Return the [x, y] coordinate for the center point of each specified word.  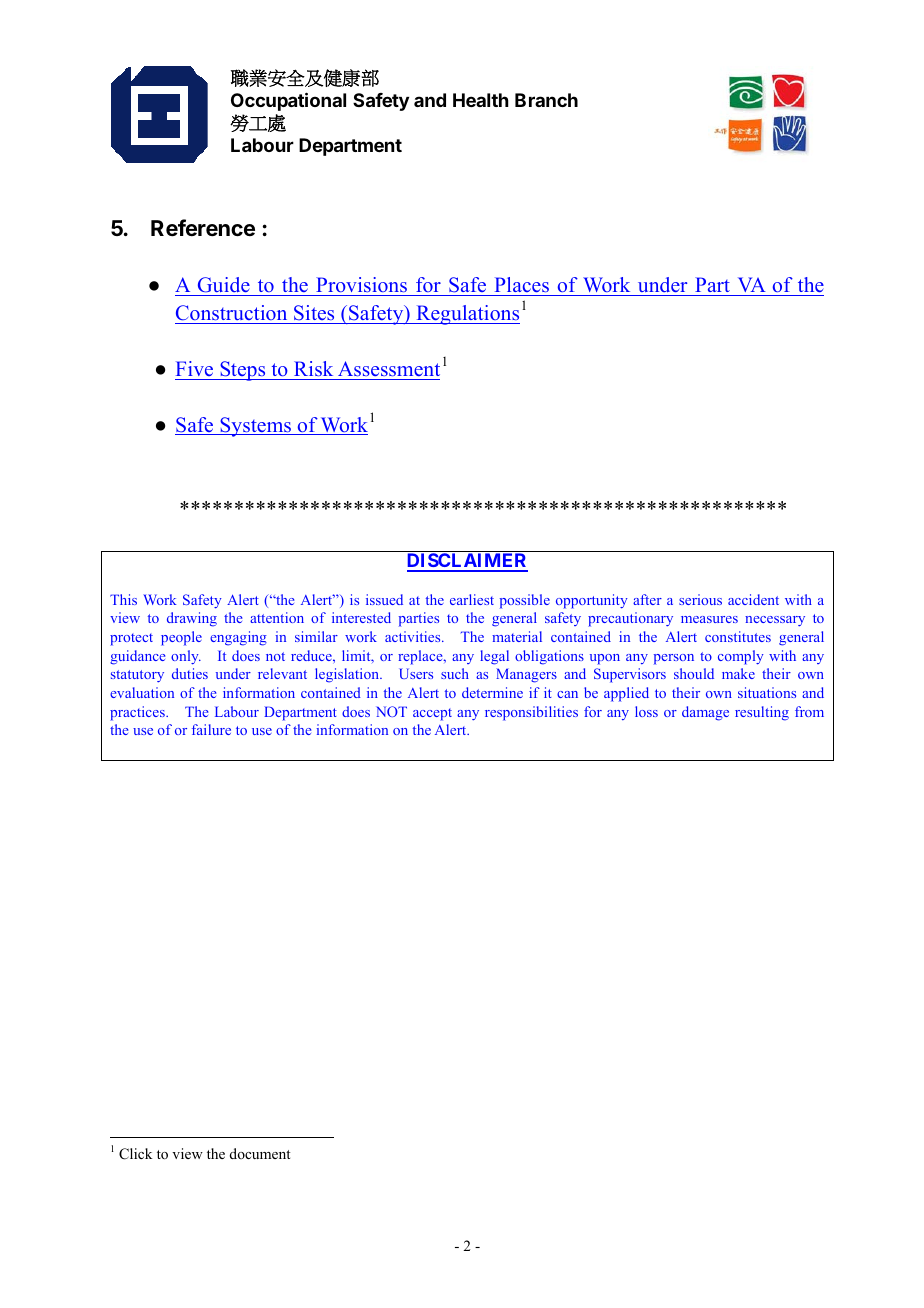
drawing [192, 619]
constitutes [738, 636]
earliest [472, 599]
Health [481, 100]
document [260, 1153]
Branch [546, 100]
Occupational [288, 101]
